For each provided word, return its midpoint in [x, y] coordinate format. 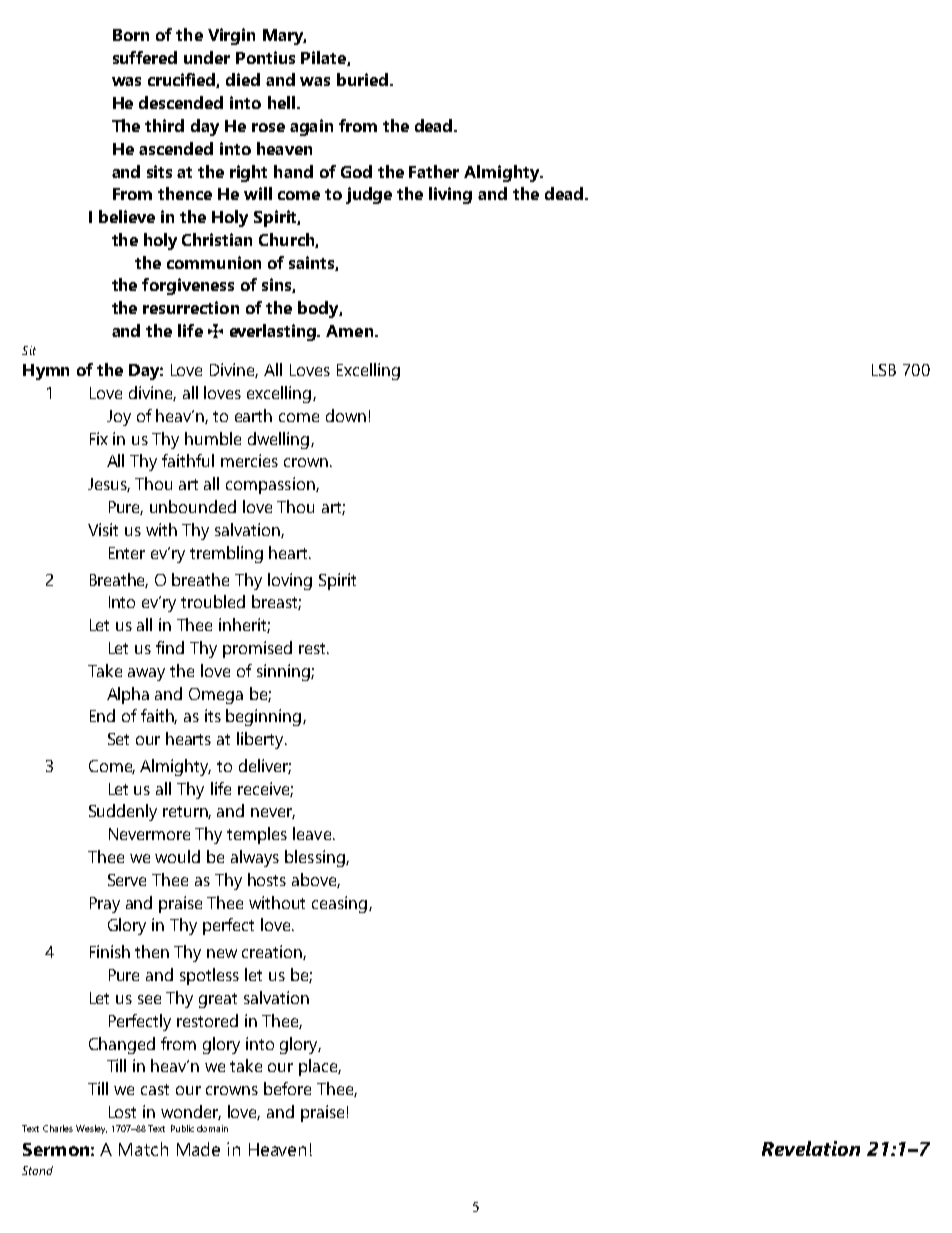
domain [212, 1128]
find [170, 647]
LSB [884, 370]
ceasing [341, 904]
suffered [145, 57]
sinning [284, 672]
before [287, 1088]
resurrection [191, 307]
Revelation [811, 1148]
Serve [127, 880]
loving [290, 581]
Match [143, 1149]
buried [362, 79]
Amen [349, 331]
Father [434, 171]
